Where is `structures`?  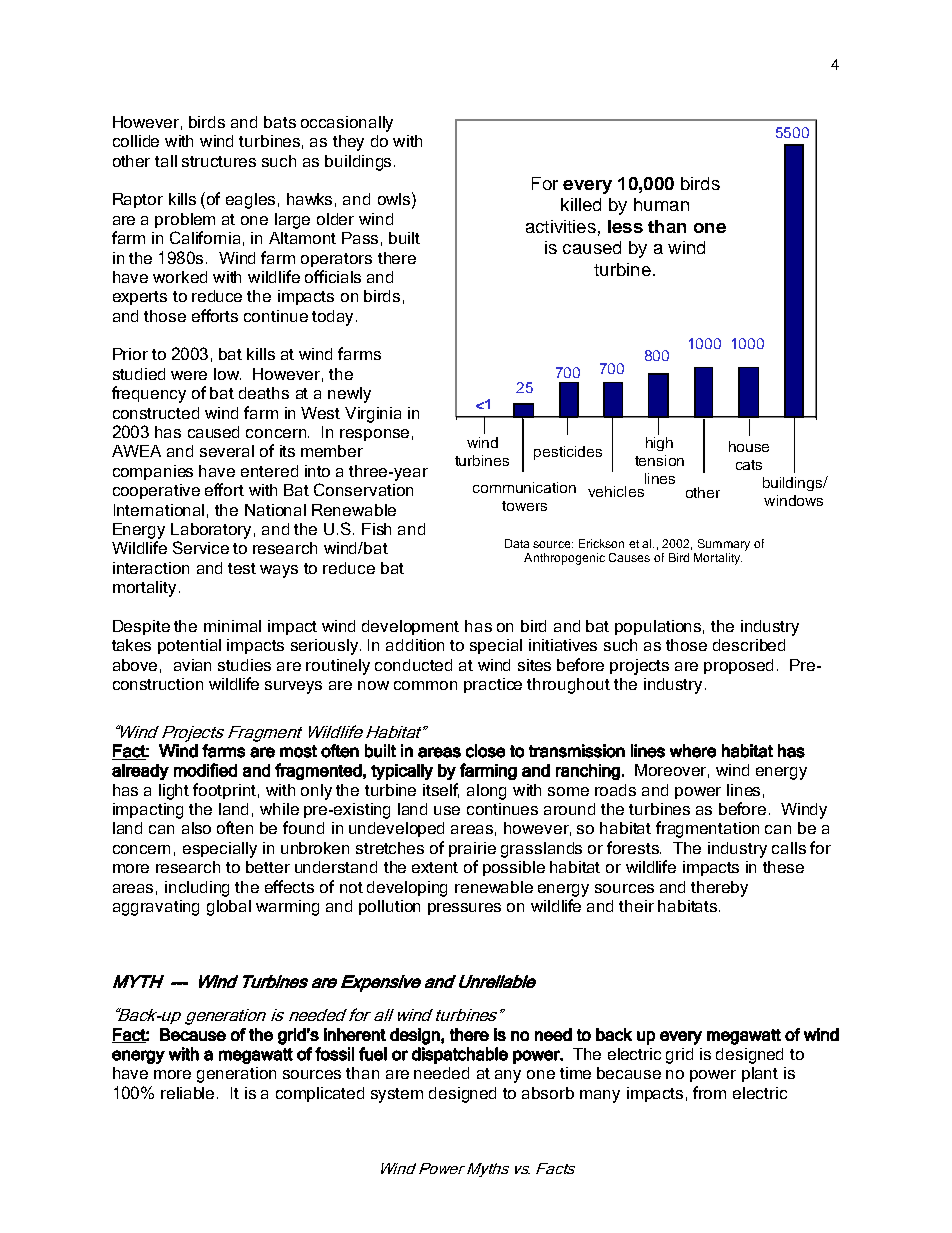 structures is located at coordinates (219, 161).
